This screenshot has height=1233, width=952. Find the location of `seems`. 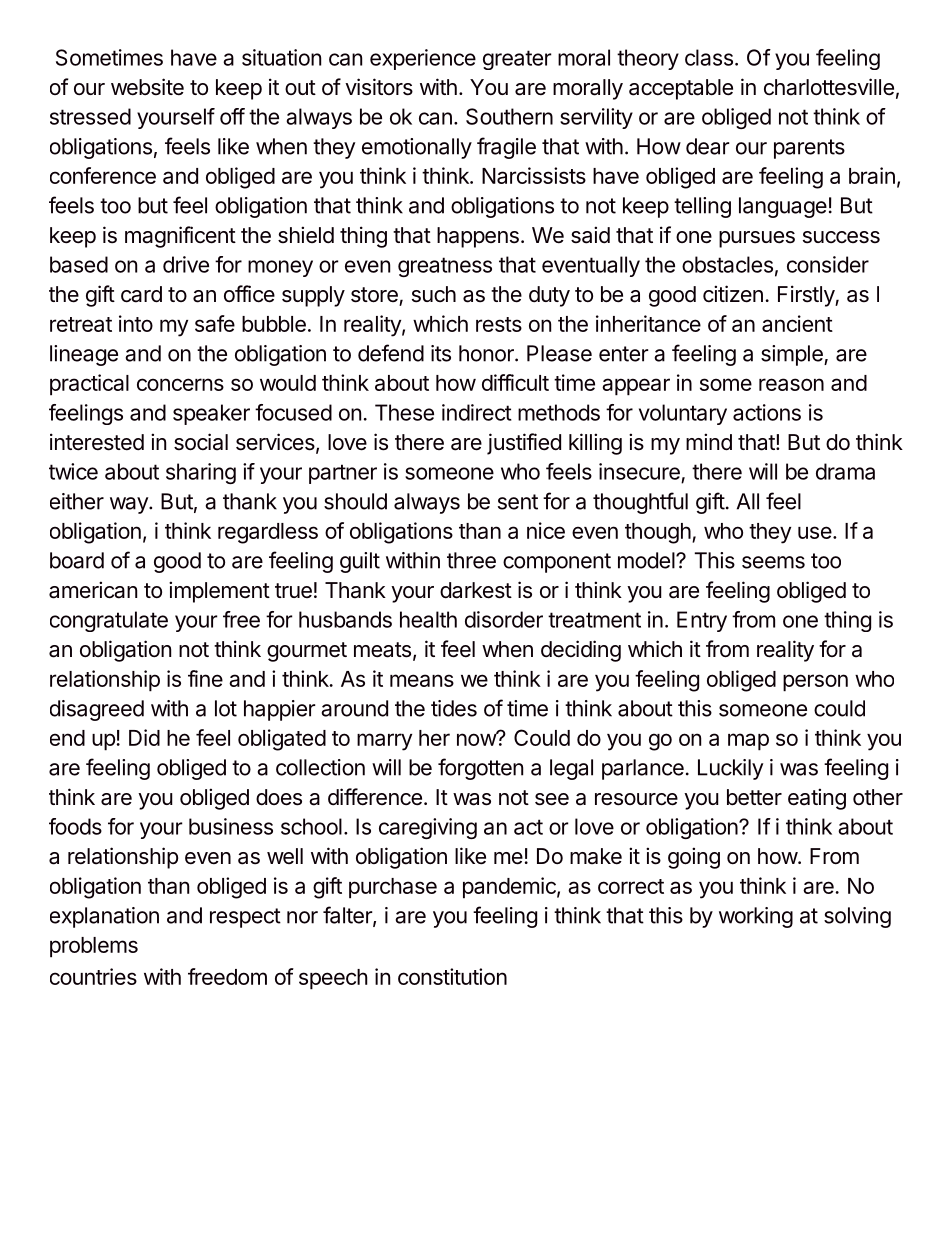

seems is located at coordinates (773, 562).
